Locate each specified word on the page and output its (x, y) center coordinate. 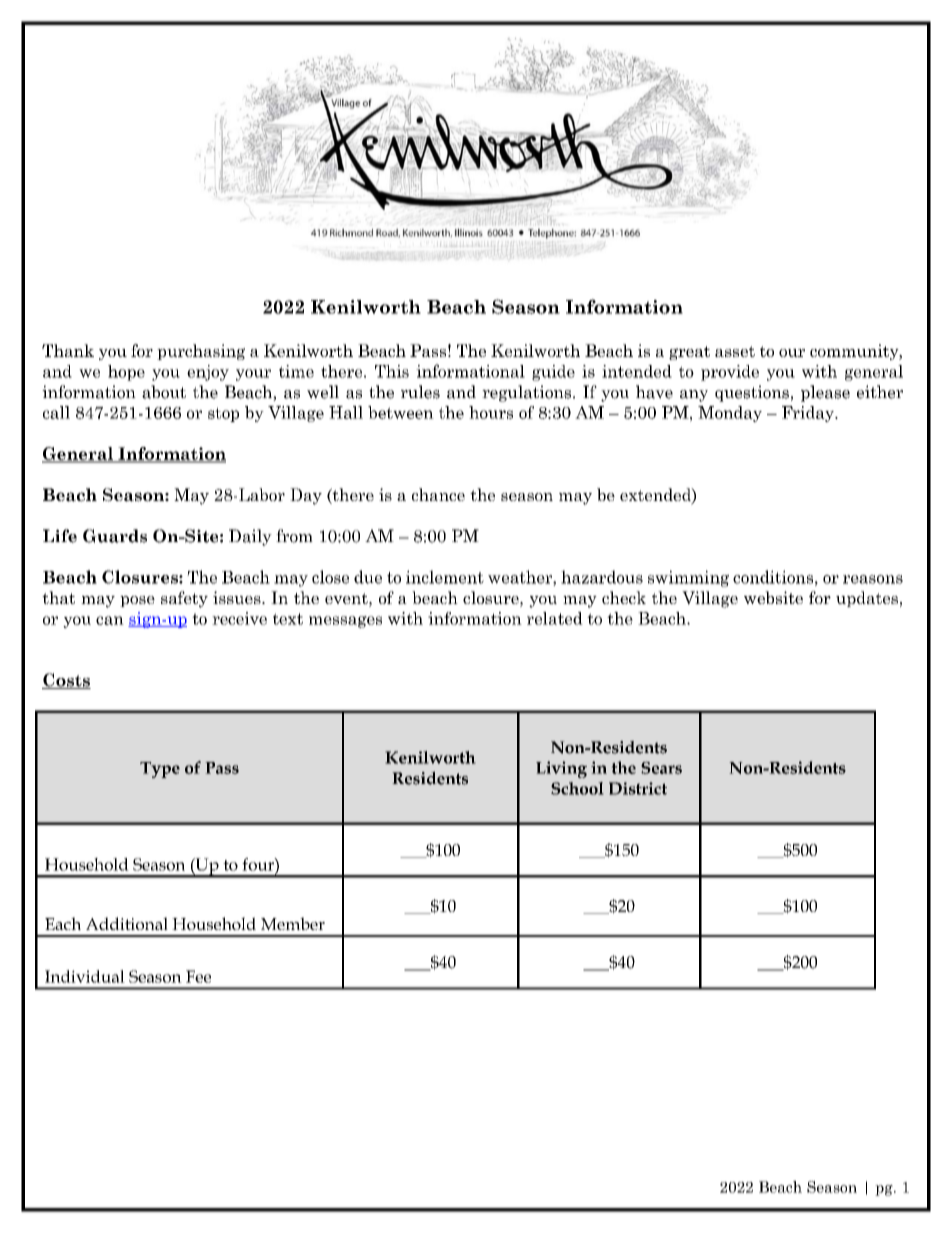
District (638, 788)
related (555, 618)
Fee (198, 976)
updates (867, 599)
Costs (66, 681)
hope (126, 373)
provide (730, 373)
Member (293, 923)
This (392, 371)
